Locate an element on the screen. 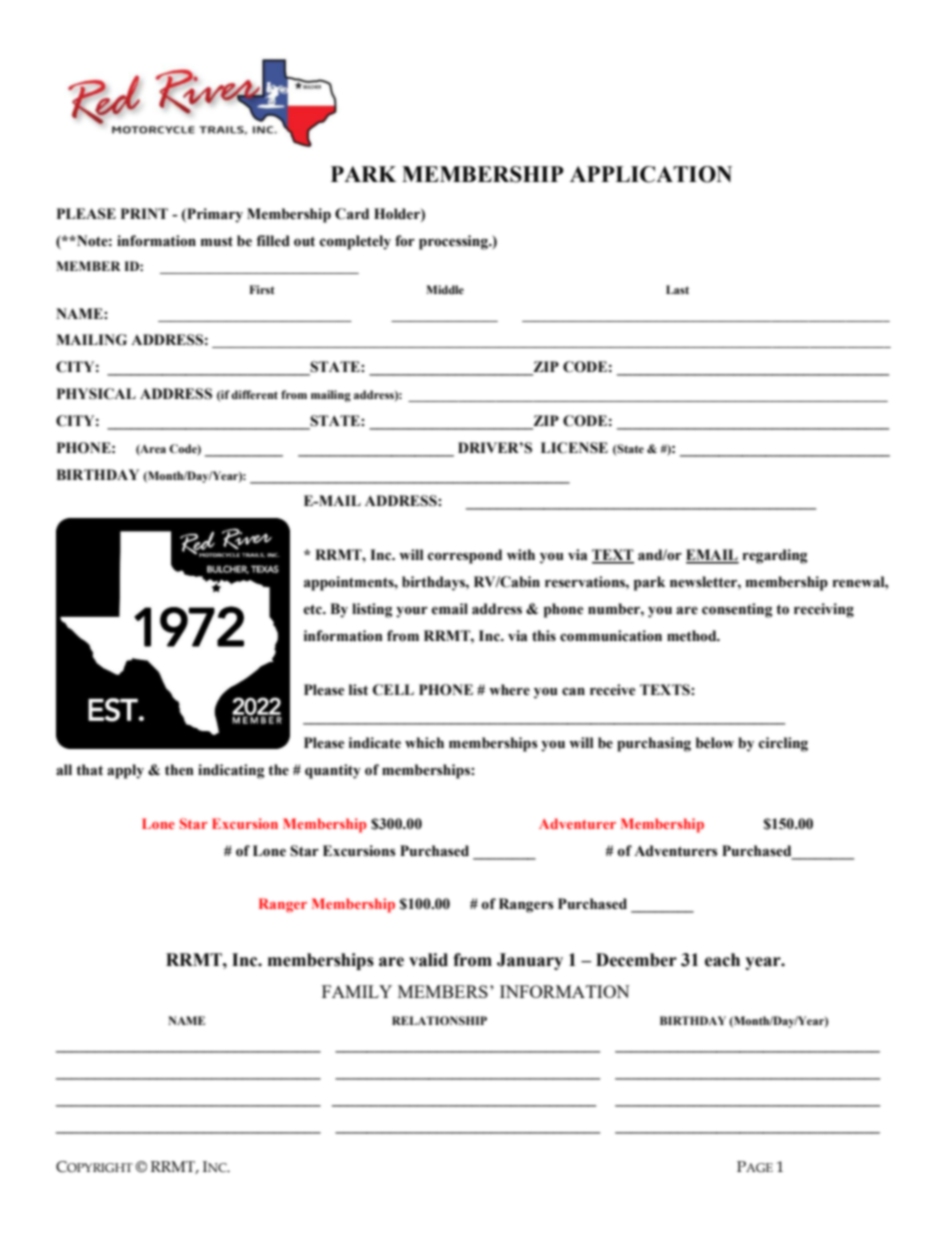 This screenshot has width=952, height=1233. PRINT is located at coordinates (144, 213).
